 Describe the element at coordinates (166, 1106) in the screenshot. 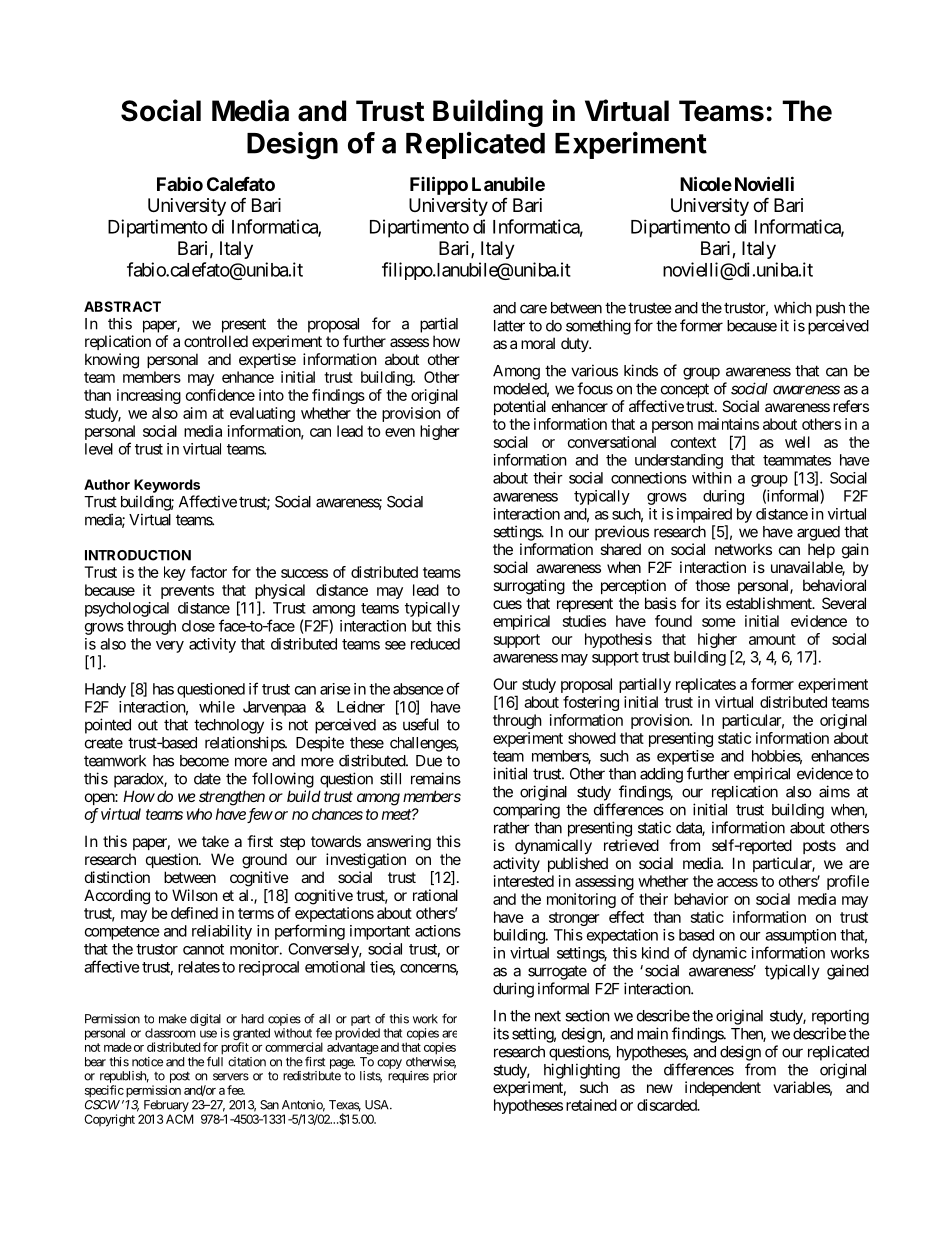

I see `February` at that location.
